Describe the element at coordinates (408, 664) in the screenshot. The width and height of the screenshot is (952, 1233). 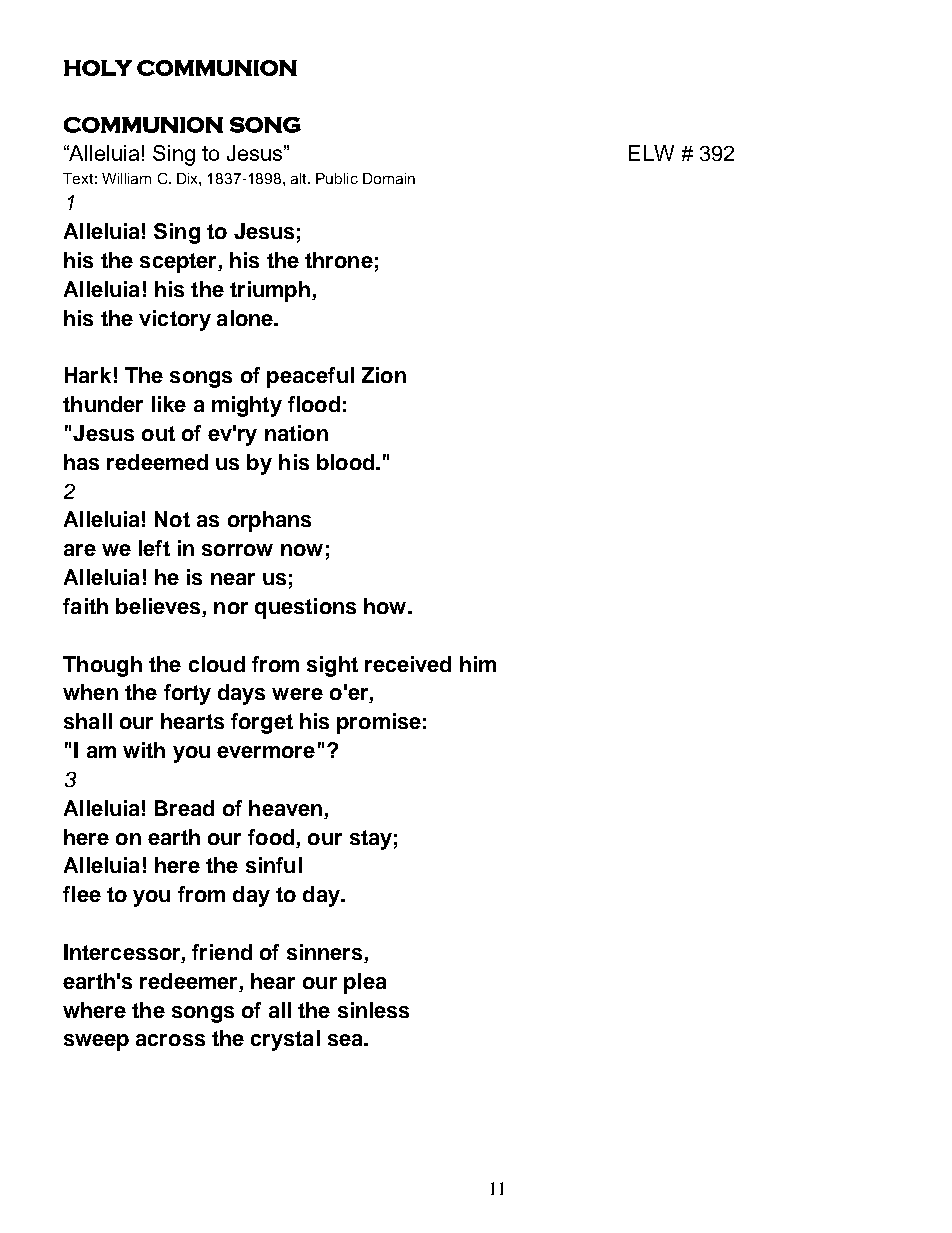
I see `received` at that location.
